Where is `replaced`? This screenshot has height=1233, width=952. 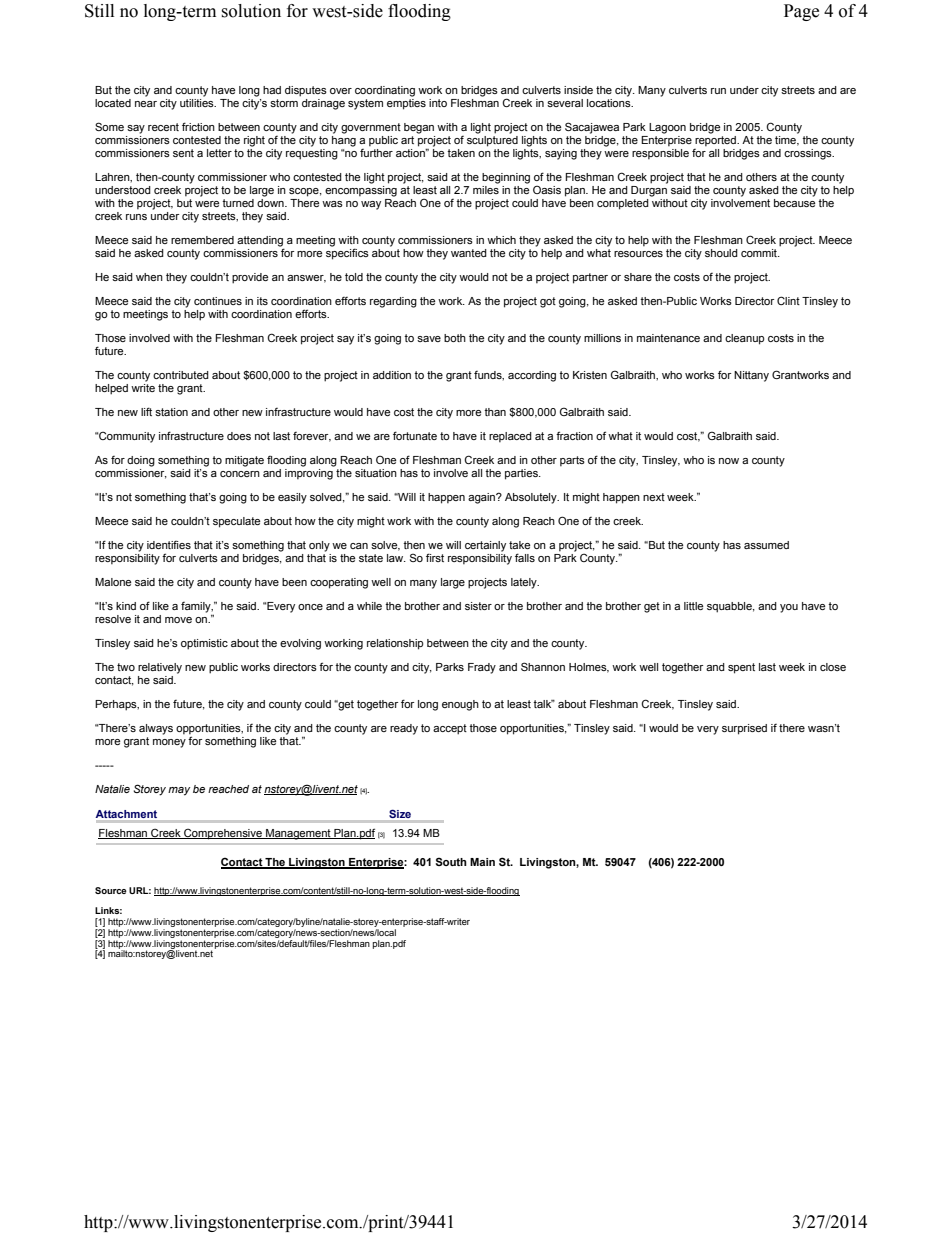 replaced is located at coordinates (510, 437).
